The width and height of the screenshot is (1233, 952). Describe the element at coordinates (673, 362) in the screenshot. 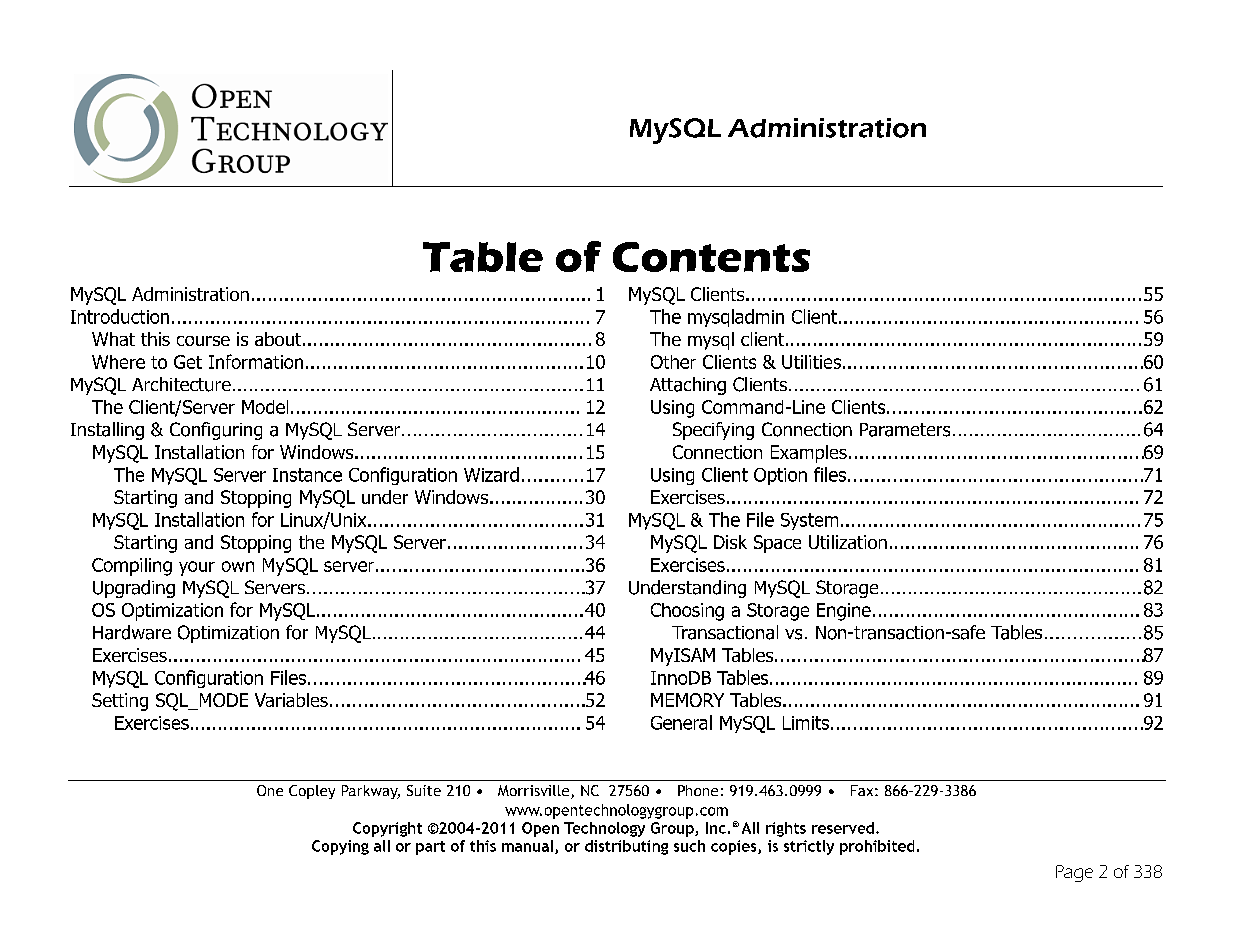

I see `Other` at that location.
